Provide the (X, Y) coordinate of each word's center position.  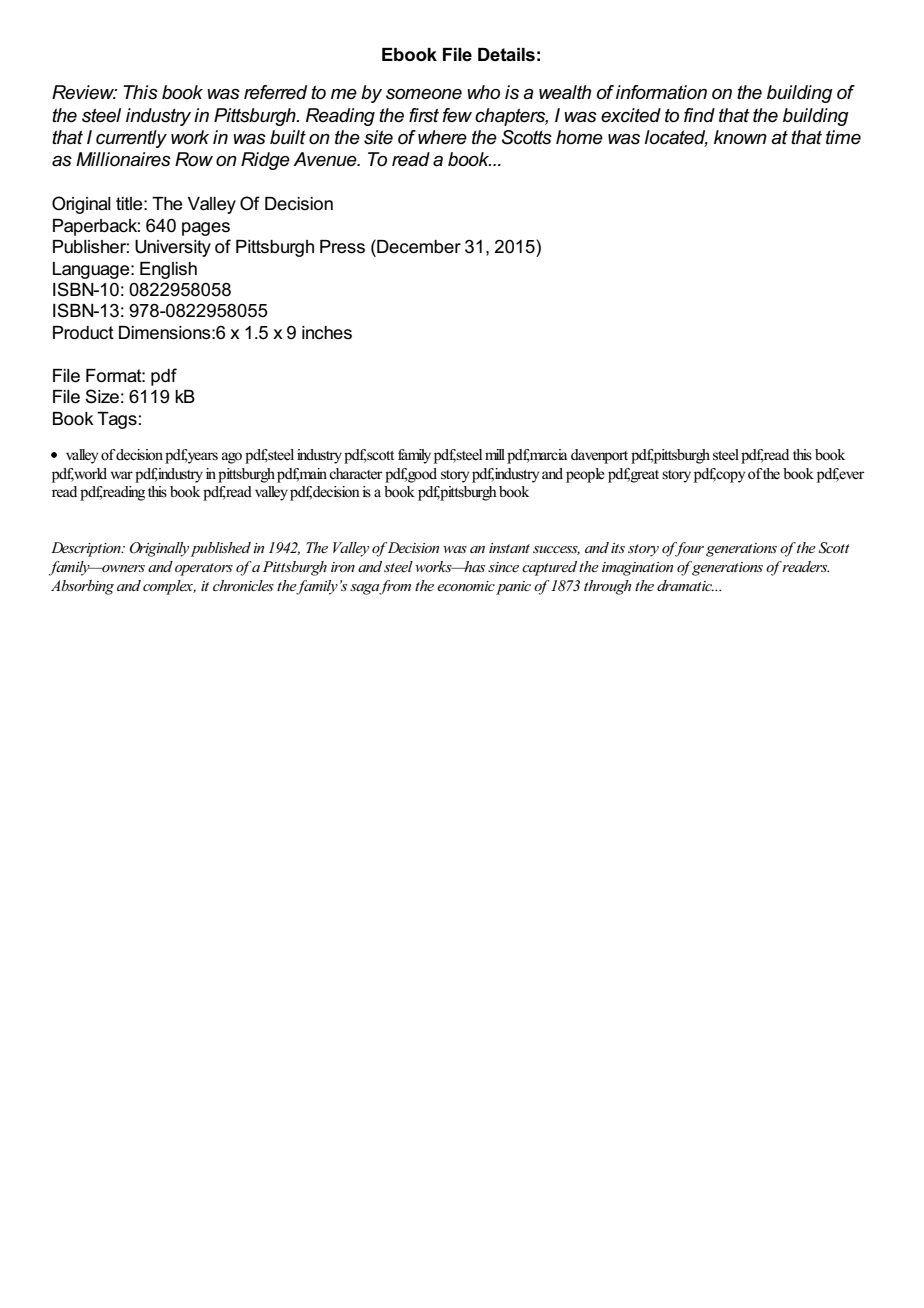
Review (84, 92)
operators (204, 569)
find (699, 115)
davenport (599, 456)
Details (506, 55)
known (740, 137)
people (585, 475)
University (173, 248)
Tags (117, 420)
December (418, 246)
